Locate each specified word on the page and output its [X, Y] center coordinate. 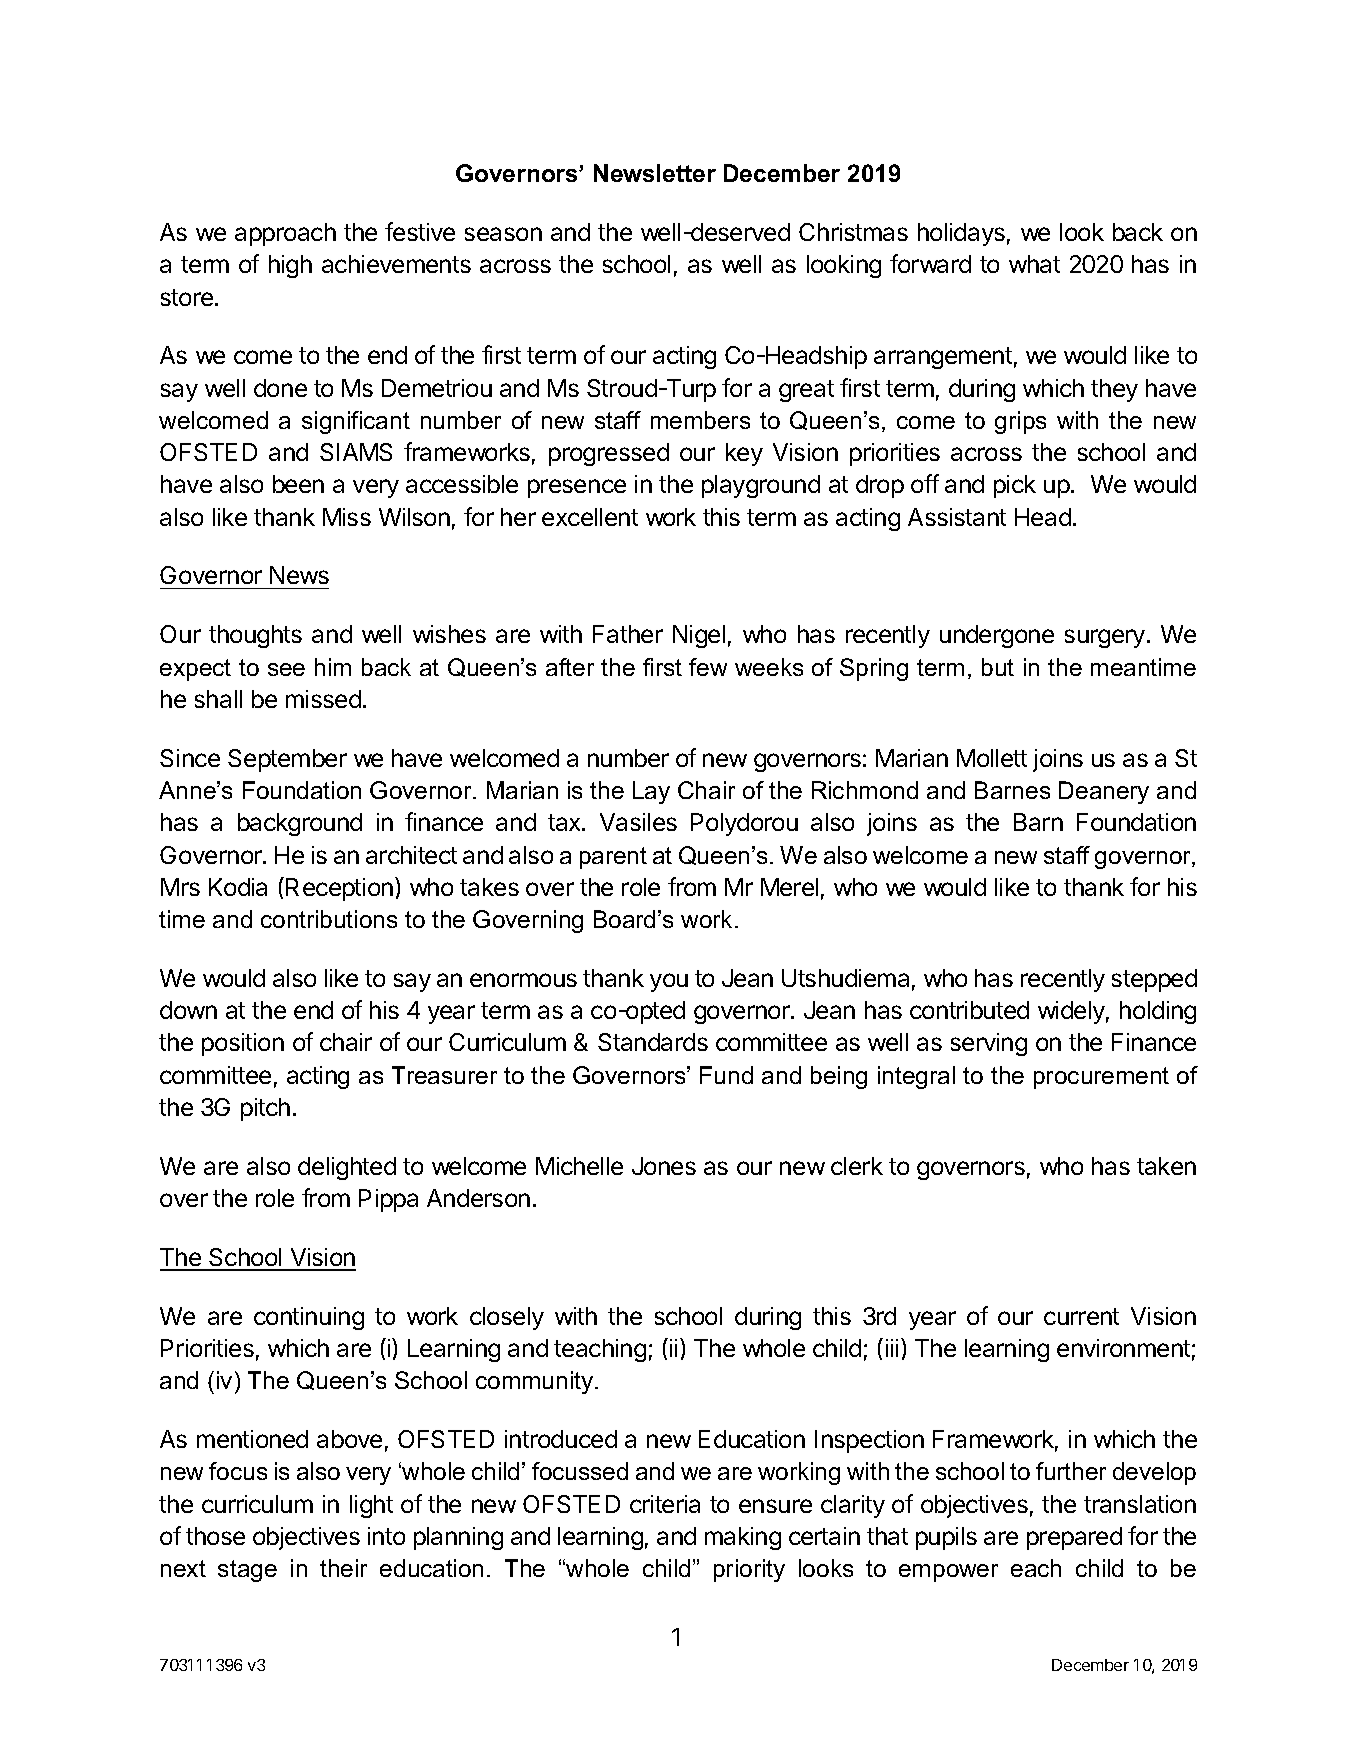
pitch [265, 1109]
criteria [665, 1504]
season [503, 234]
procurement [1101, 1078]
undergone [997, 636]
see [286, 669]
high [290, 266]
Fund [726, 1075]
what [1034, 264]
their [343, 1568]
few [708, 667]
